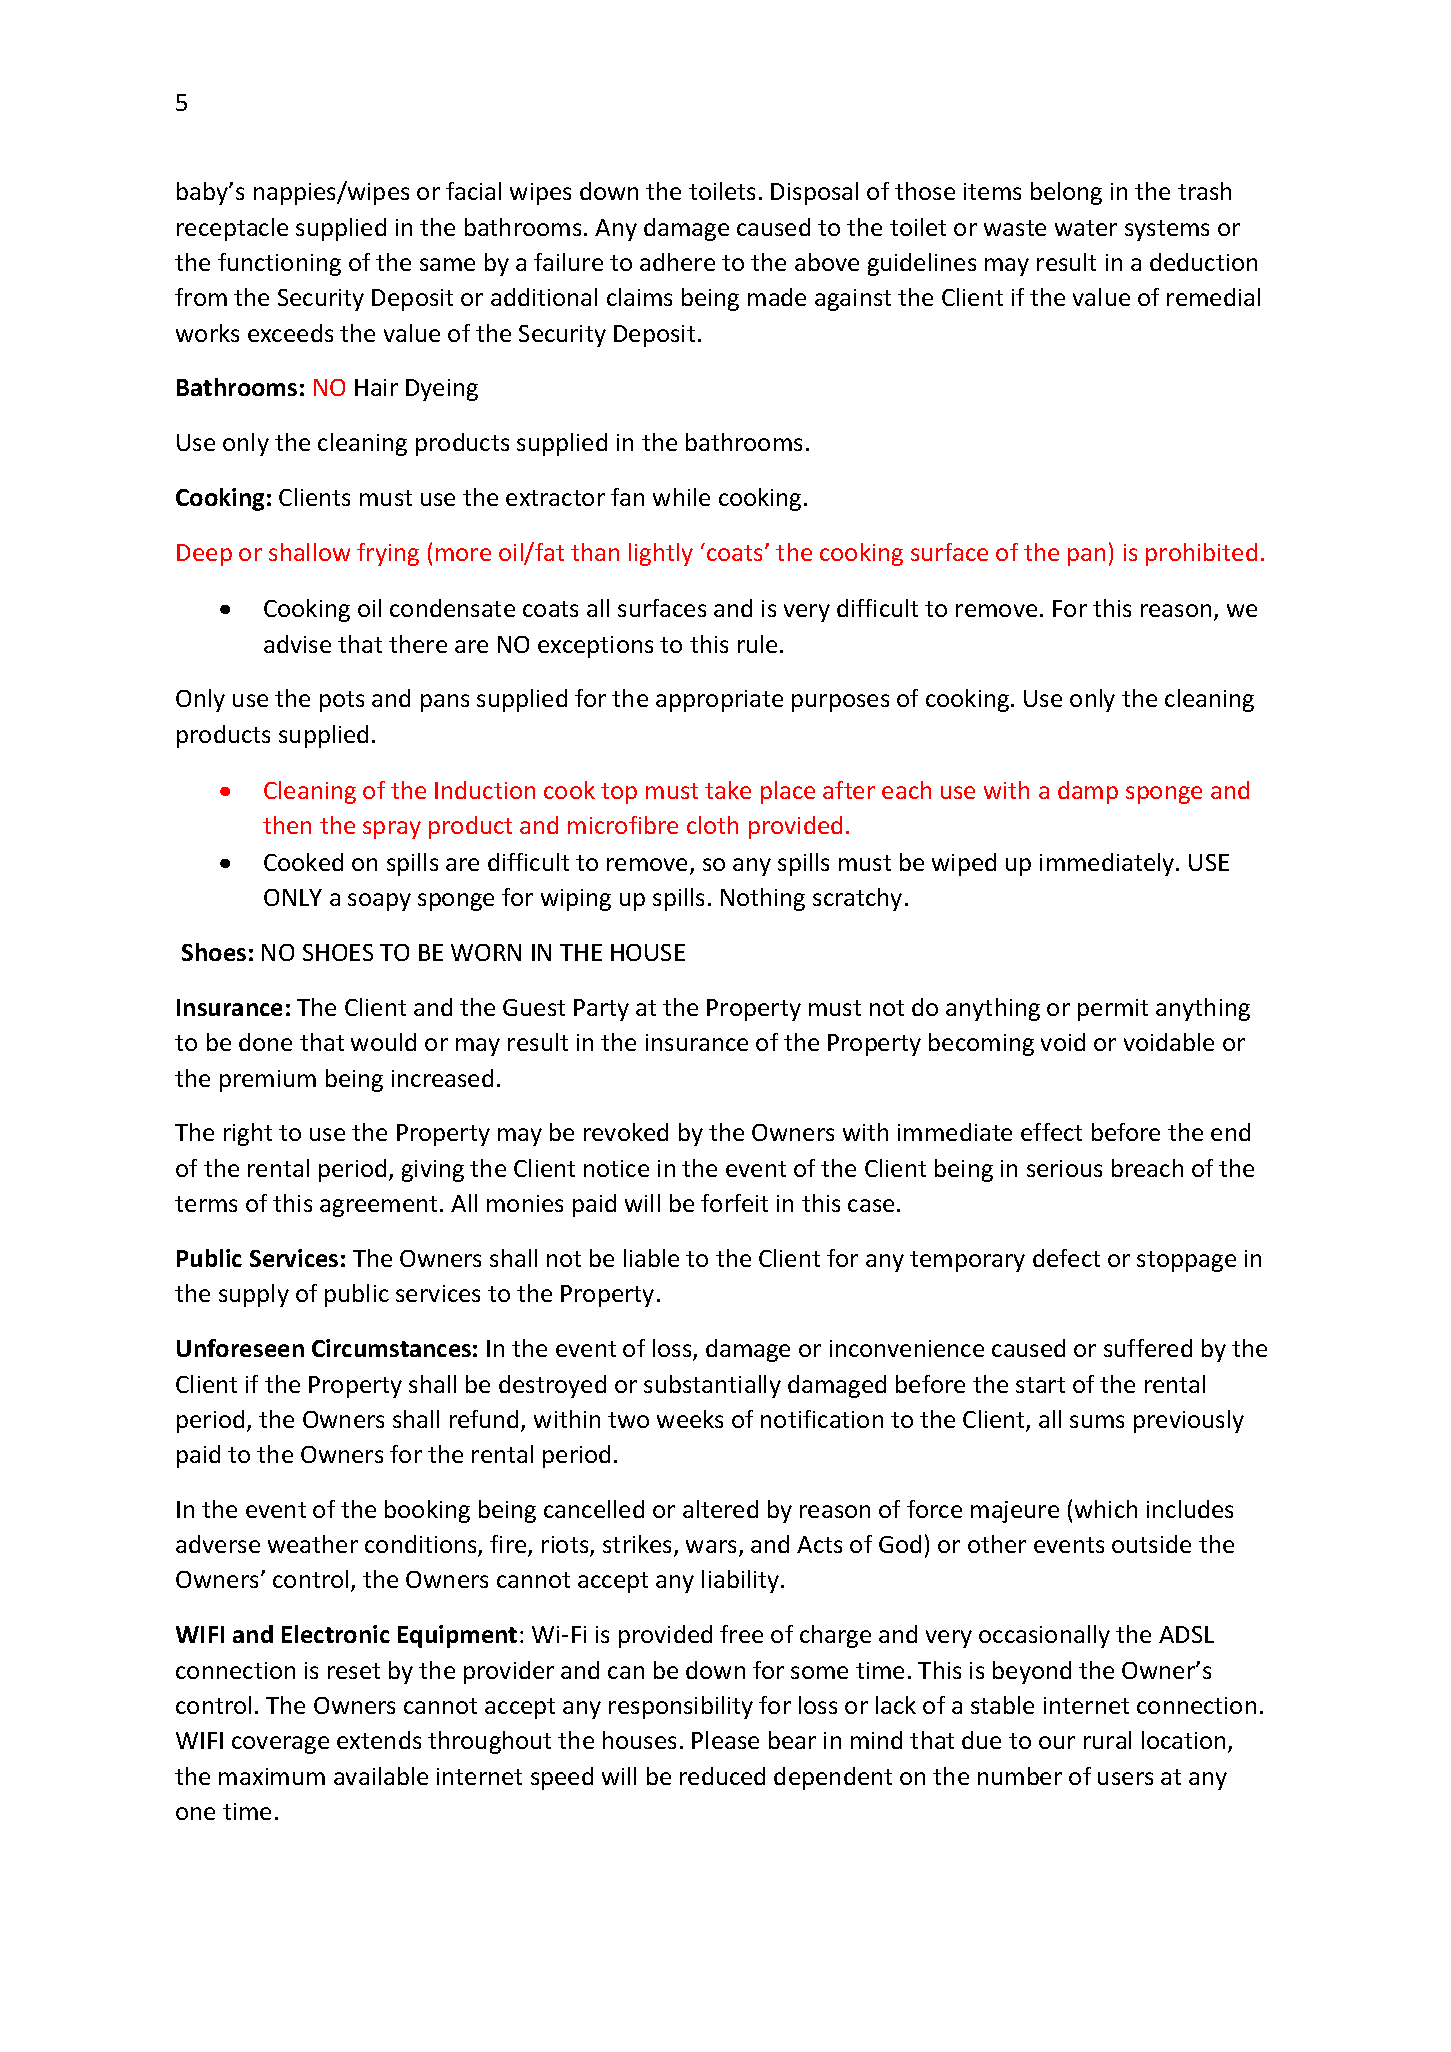  Describe the element at coordinates (690, 1419) in the image. I see `weeks` at that location.
